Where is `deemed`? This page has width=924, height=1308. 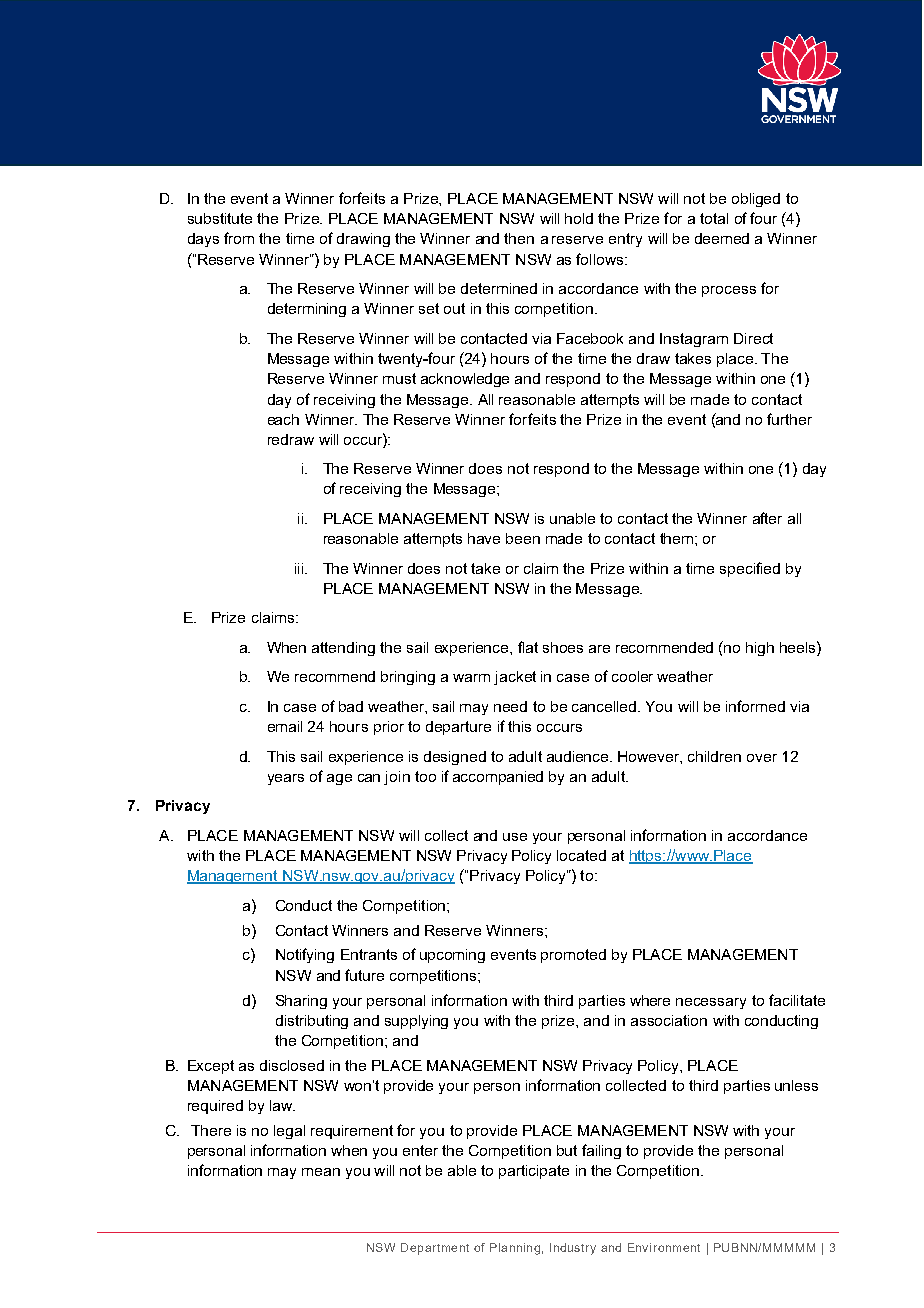
deemed is located at coordinates (722, 238).
